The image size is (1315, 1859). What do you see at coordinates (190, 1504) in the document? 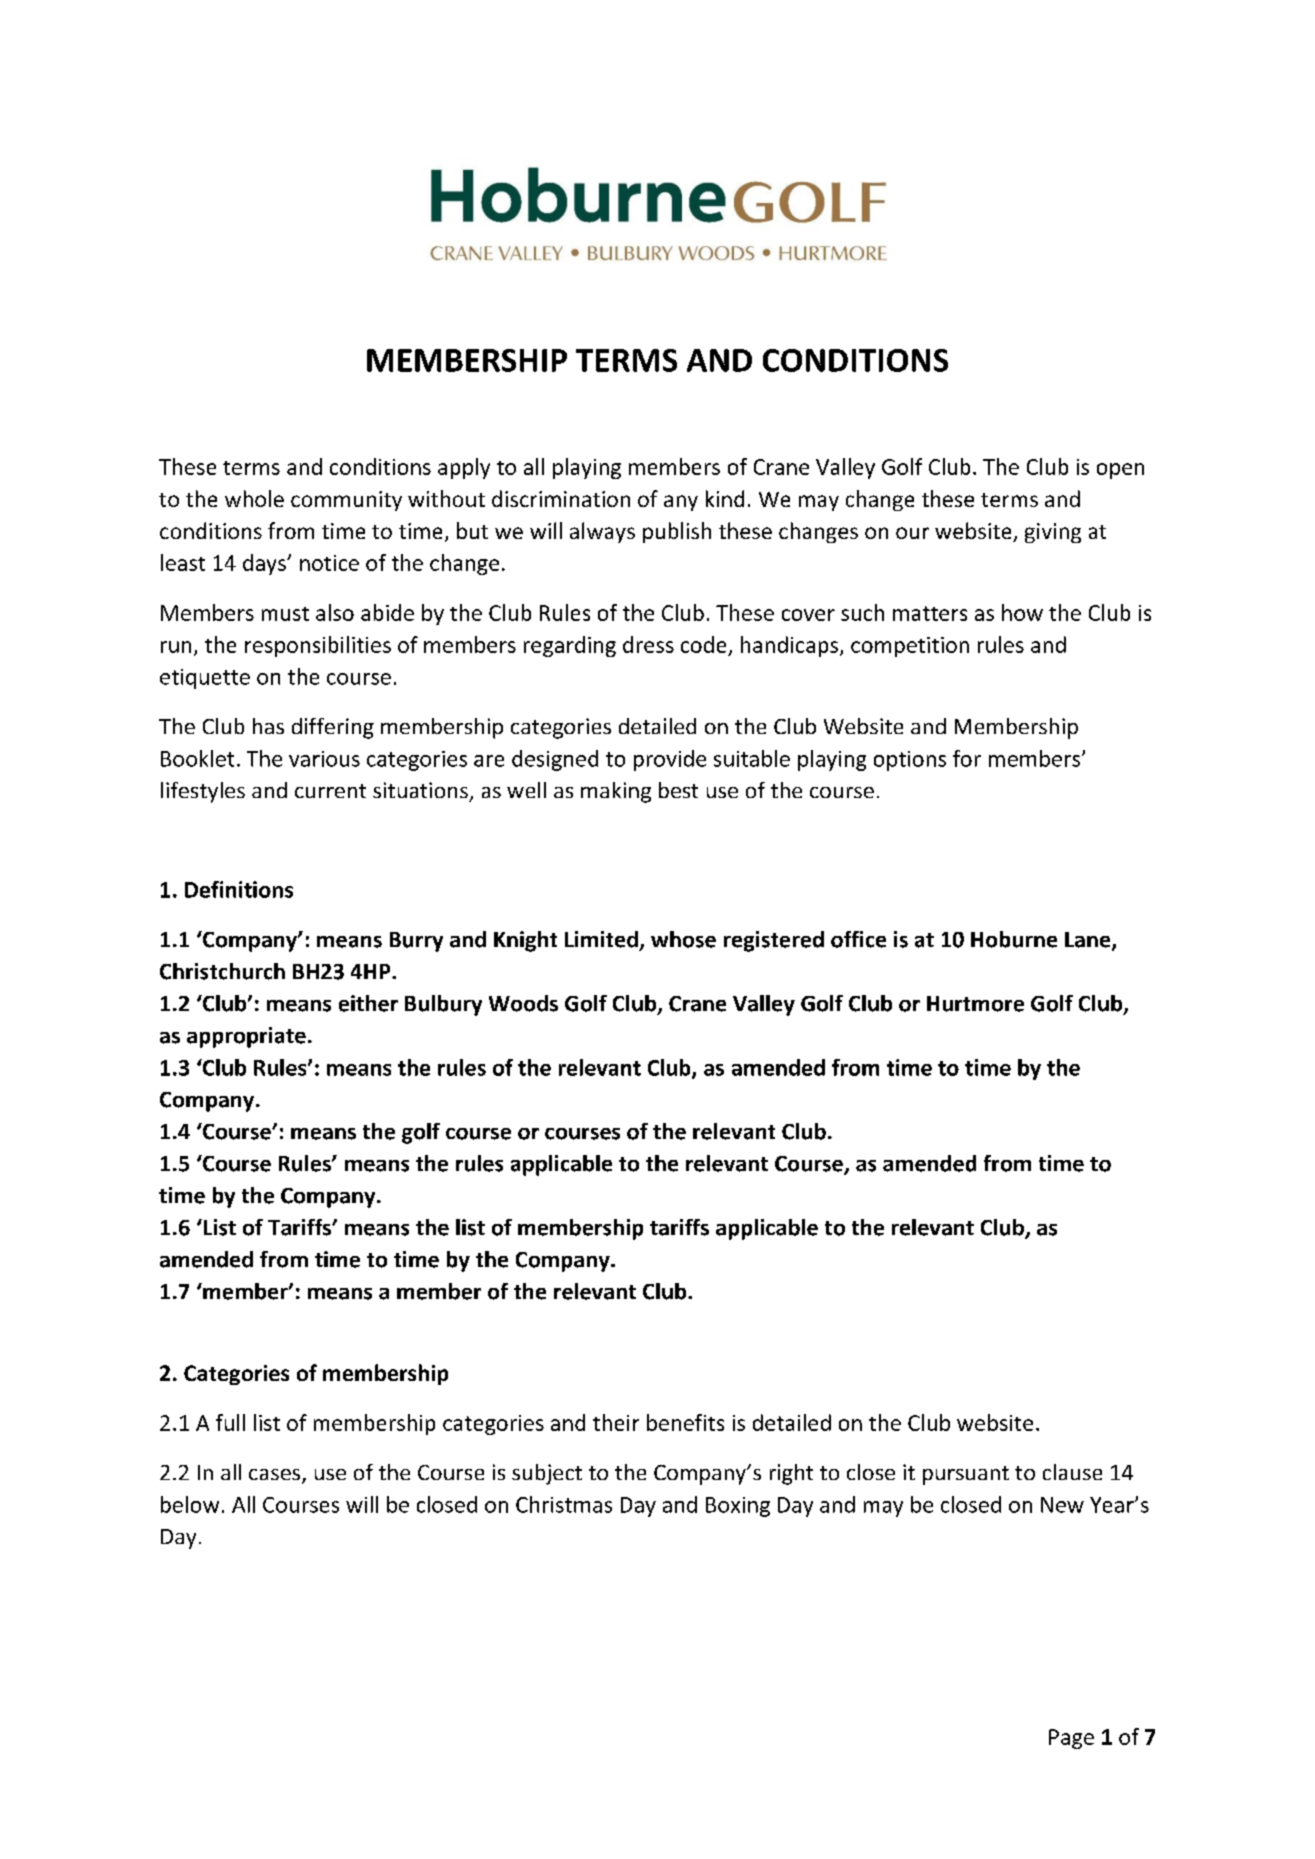
I see `below` at bounding box center [190, 1504].
